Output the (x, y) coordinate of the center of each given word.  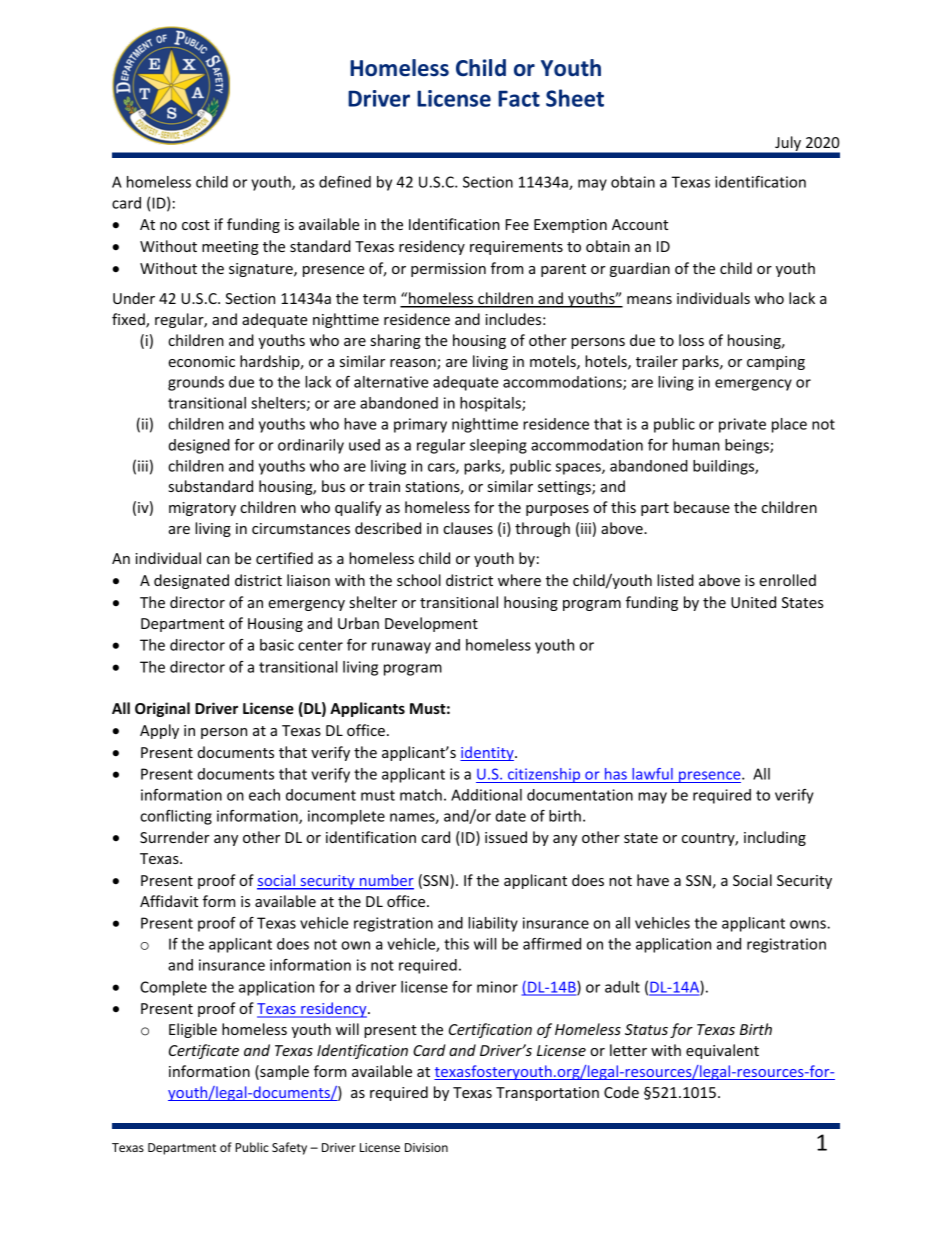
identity (488, 753)
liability (493, 924)
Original (162, 709)
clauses (468, 528)
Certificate (204, 1051)
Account (640, 224)
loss (691, 340)
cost (196, 225)
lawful (652, 774)
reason (414, 364)
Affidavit (169, 901)
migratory (202, 509)
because (702, 507)
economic (201, 361)
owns (809, 924)
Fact (519, 98)
